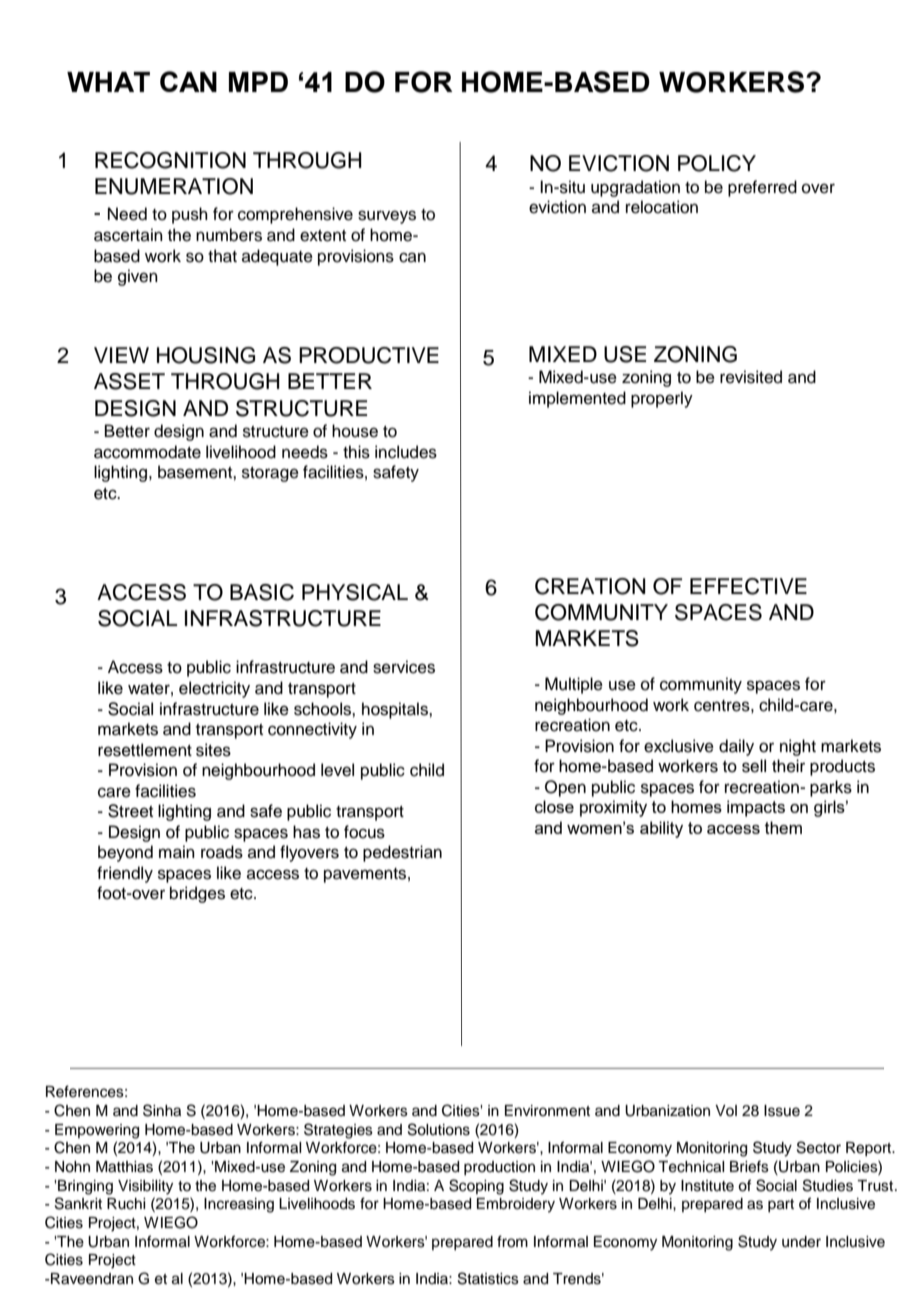  I want to click on them, so click(783, 827).
